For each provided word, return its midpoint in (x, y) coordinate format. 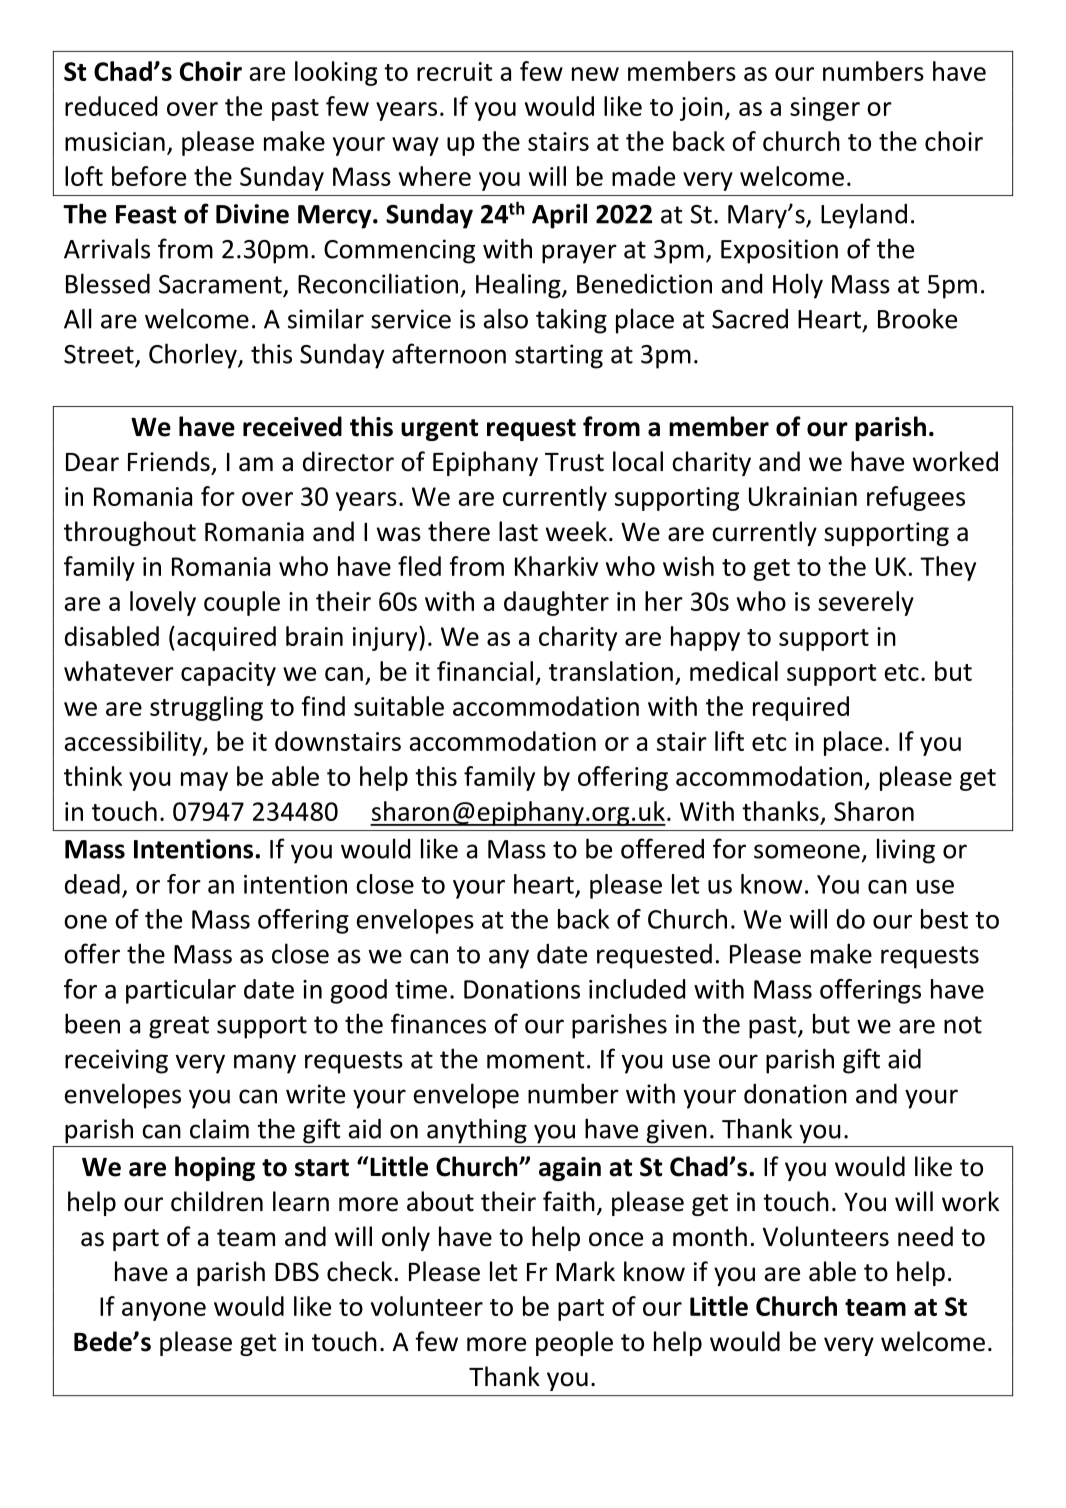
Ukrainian (803, 496)
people (574, 1343)
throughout (130, 533)
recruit (454, 71)
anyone (164, 1311)
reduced (111, 106)
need (925, 1236)
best (944, 919)
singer (825, 109)
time (421, 989)
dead (92, 884)
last (518, 531)
